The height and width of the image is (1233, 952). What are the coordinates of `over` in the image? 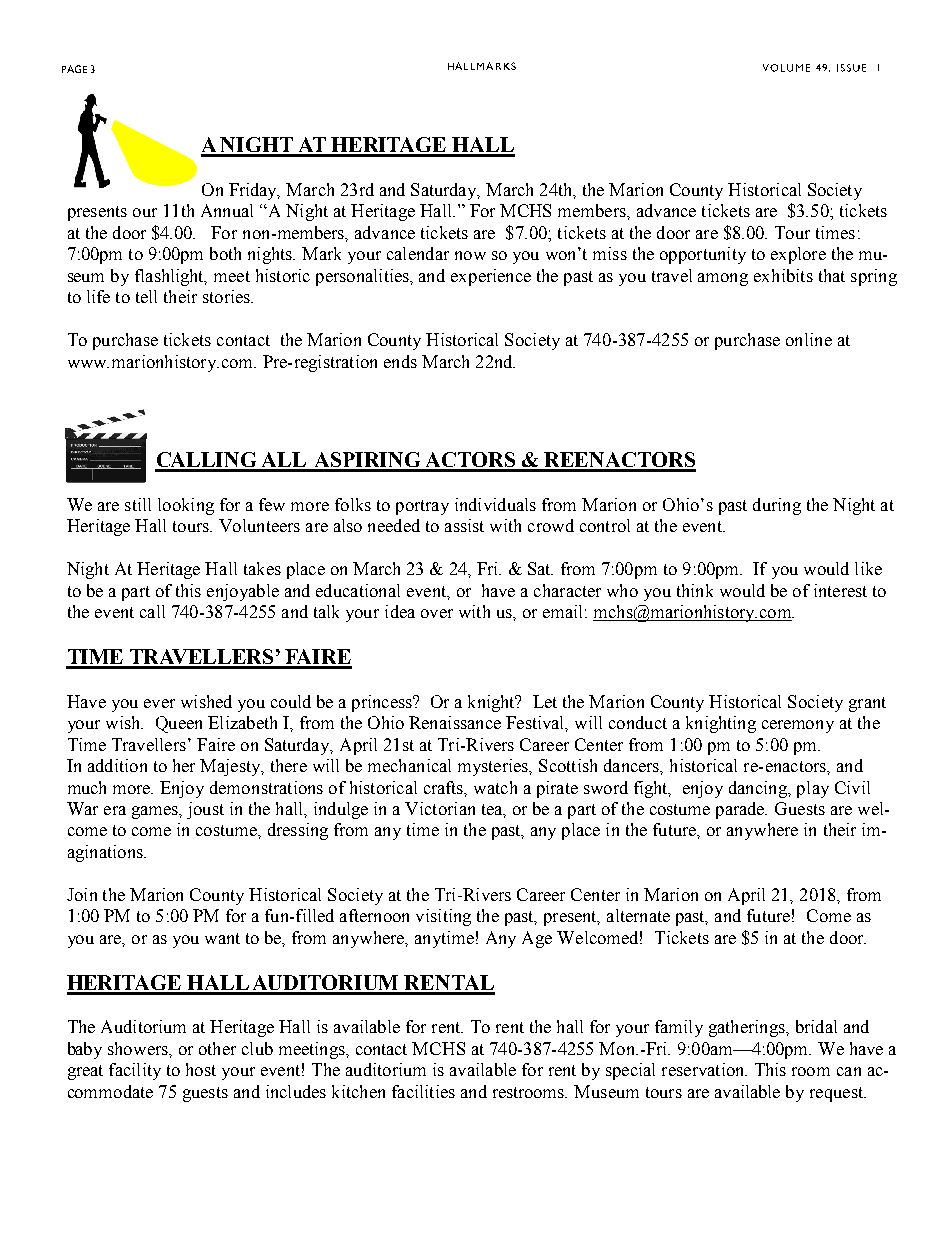 It's located at (437, 613).
